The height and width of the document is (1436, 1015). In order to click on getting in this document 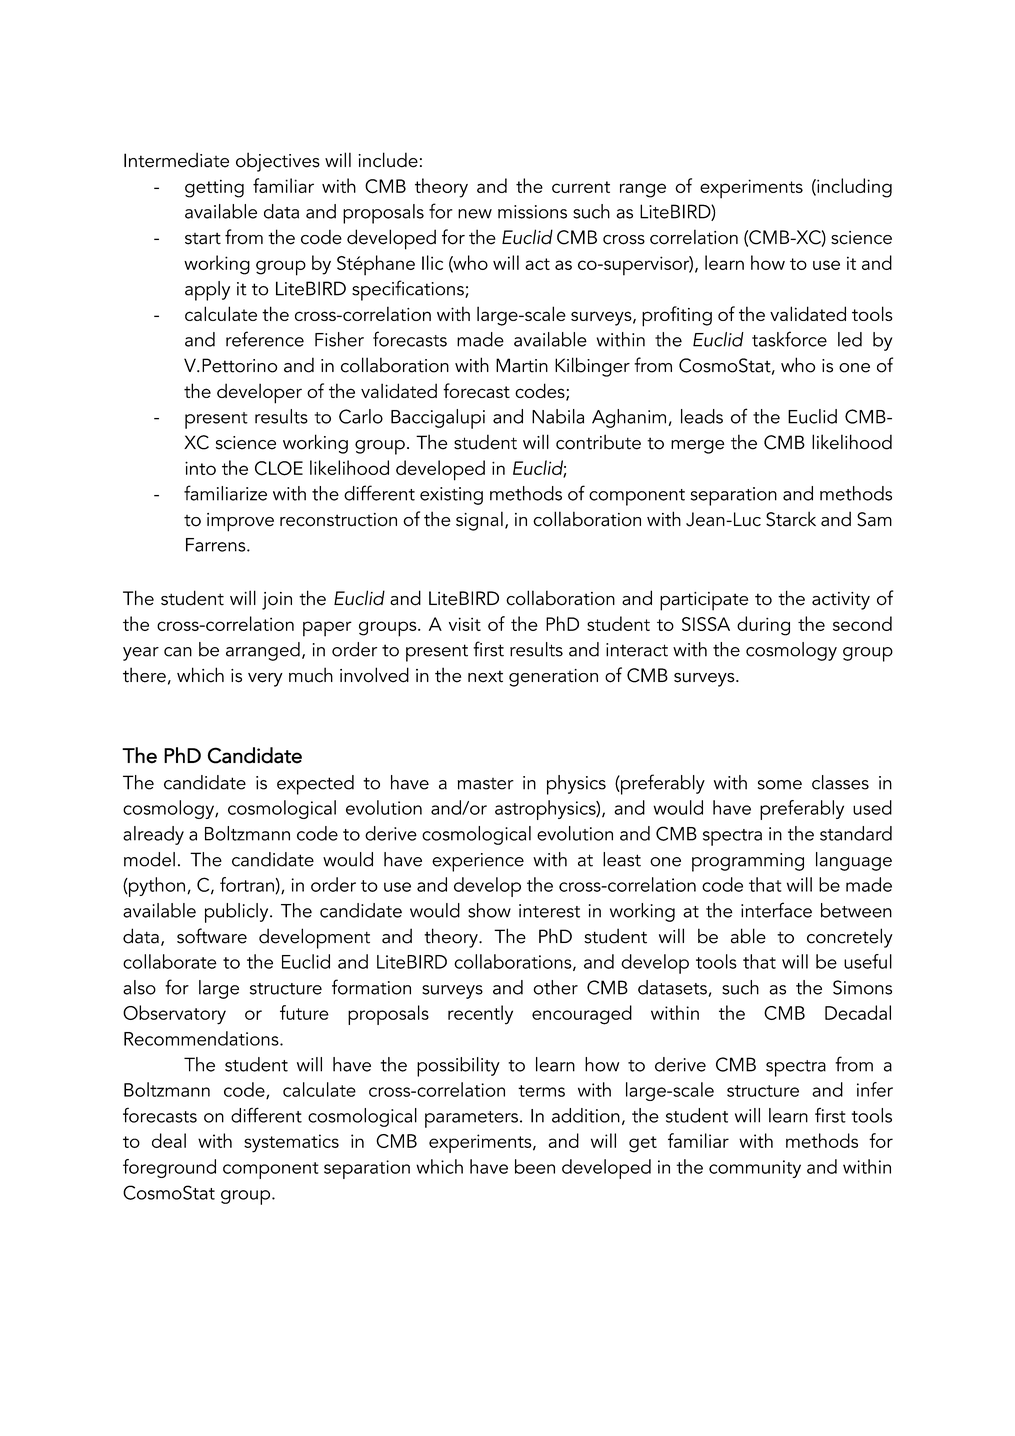, I will do `click(214, 188)`.
